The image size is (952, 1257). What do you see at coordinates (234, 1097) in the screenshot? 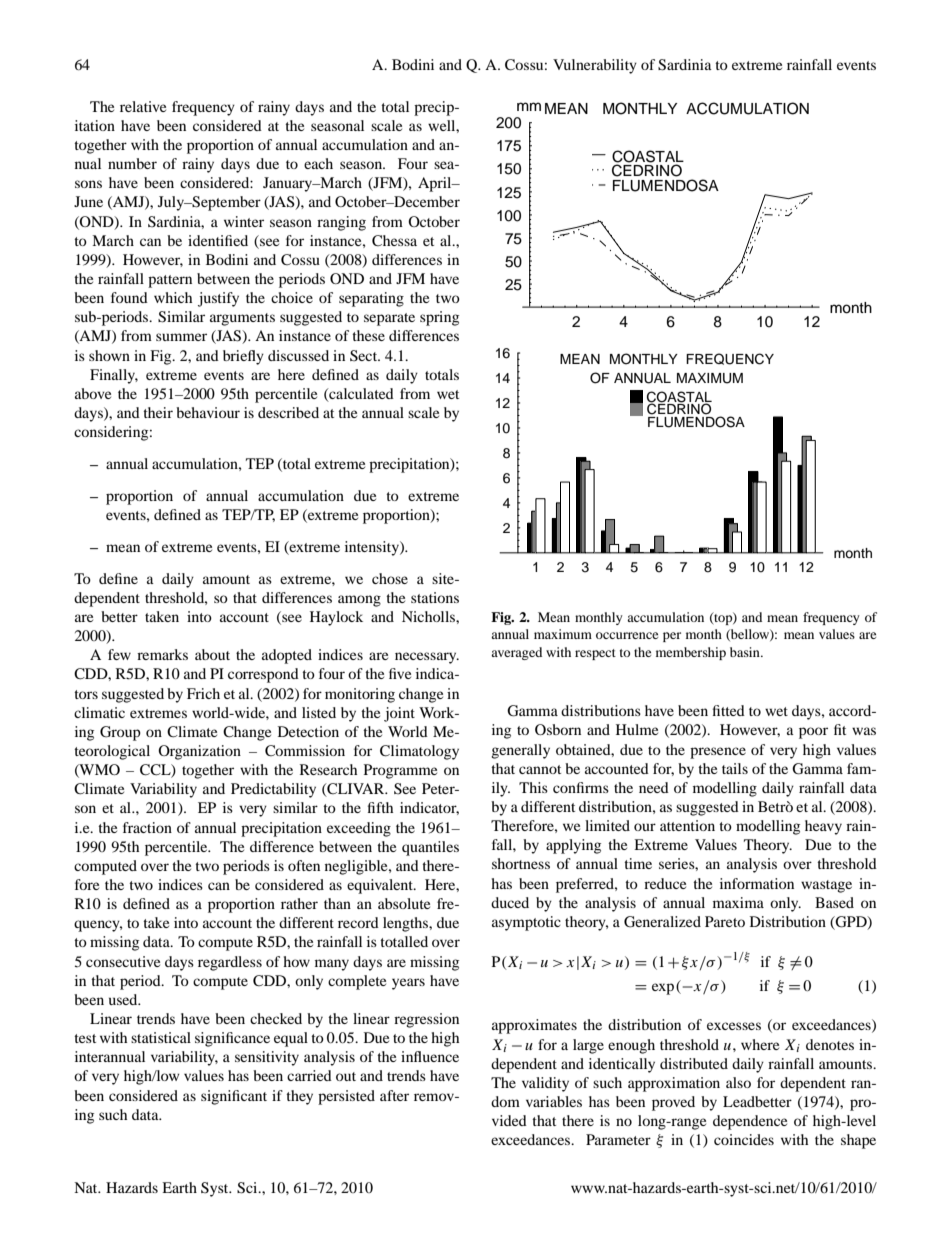
I see `significant` at bounding box center [234, 1097].
